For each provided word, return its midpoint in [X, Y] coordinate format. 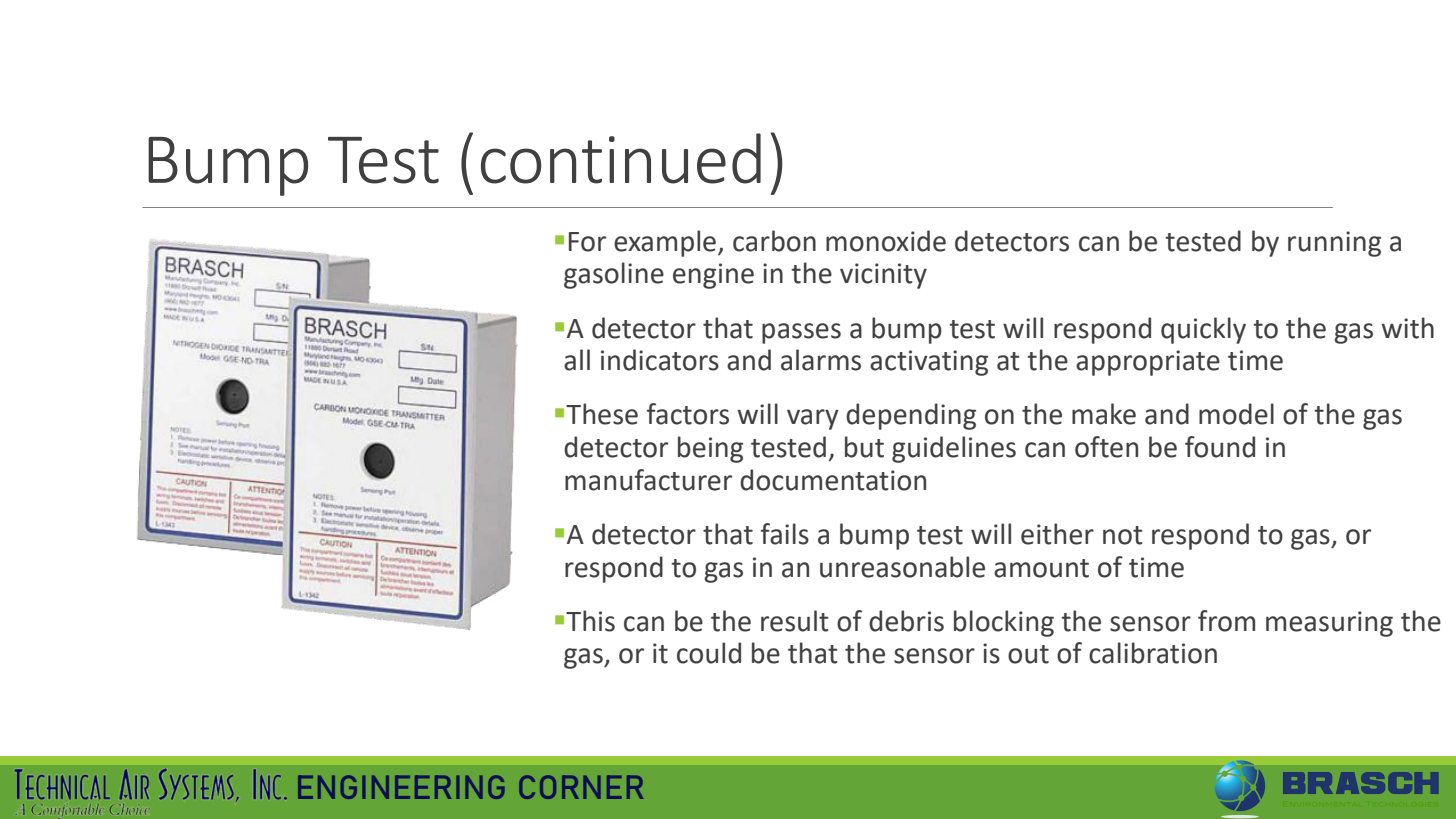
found [1220, 447]
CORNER [581, 787]
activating [929, 363]
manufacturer [648, 480]
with [1408, 328]
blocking [1004, 623]
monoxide [886, 241]
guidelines [954, 449]
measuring [1329, 624]
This [590, 621]
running [1334, 244]
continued [621, 158]
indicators [660, 360]
